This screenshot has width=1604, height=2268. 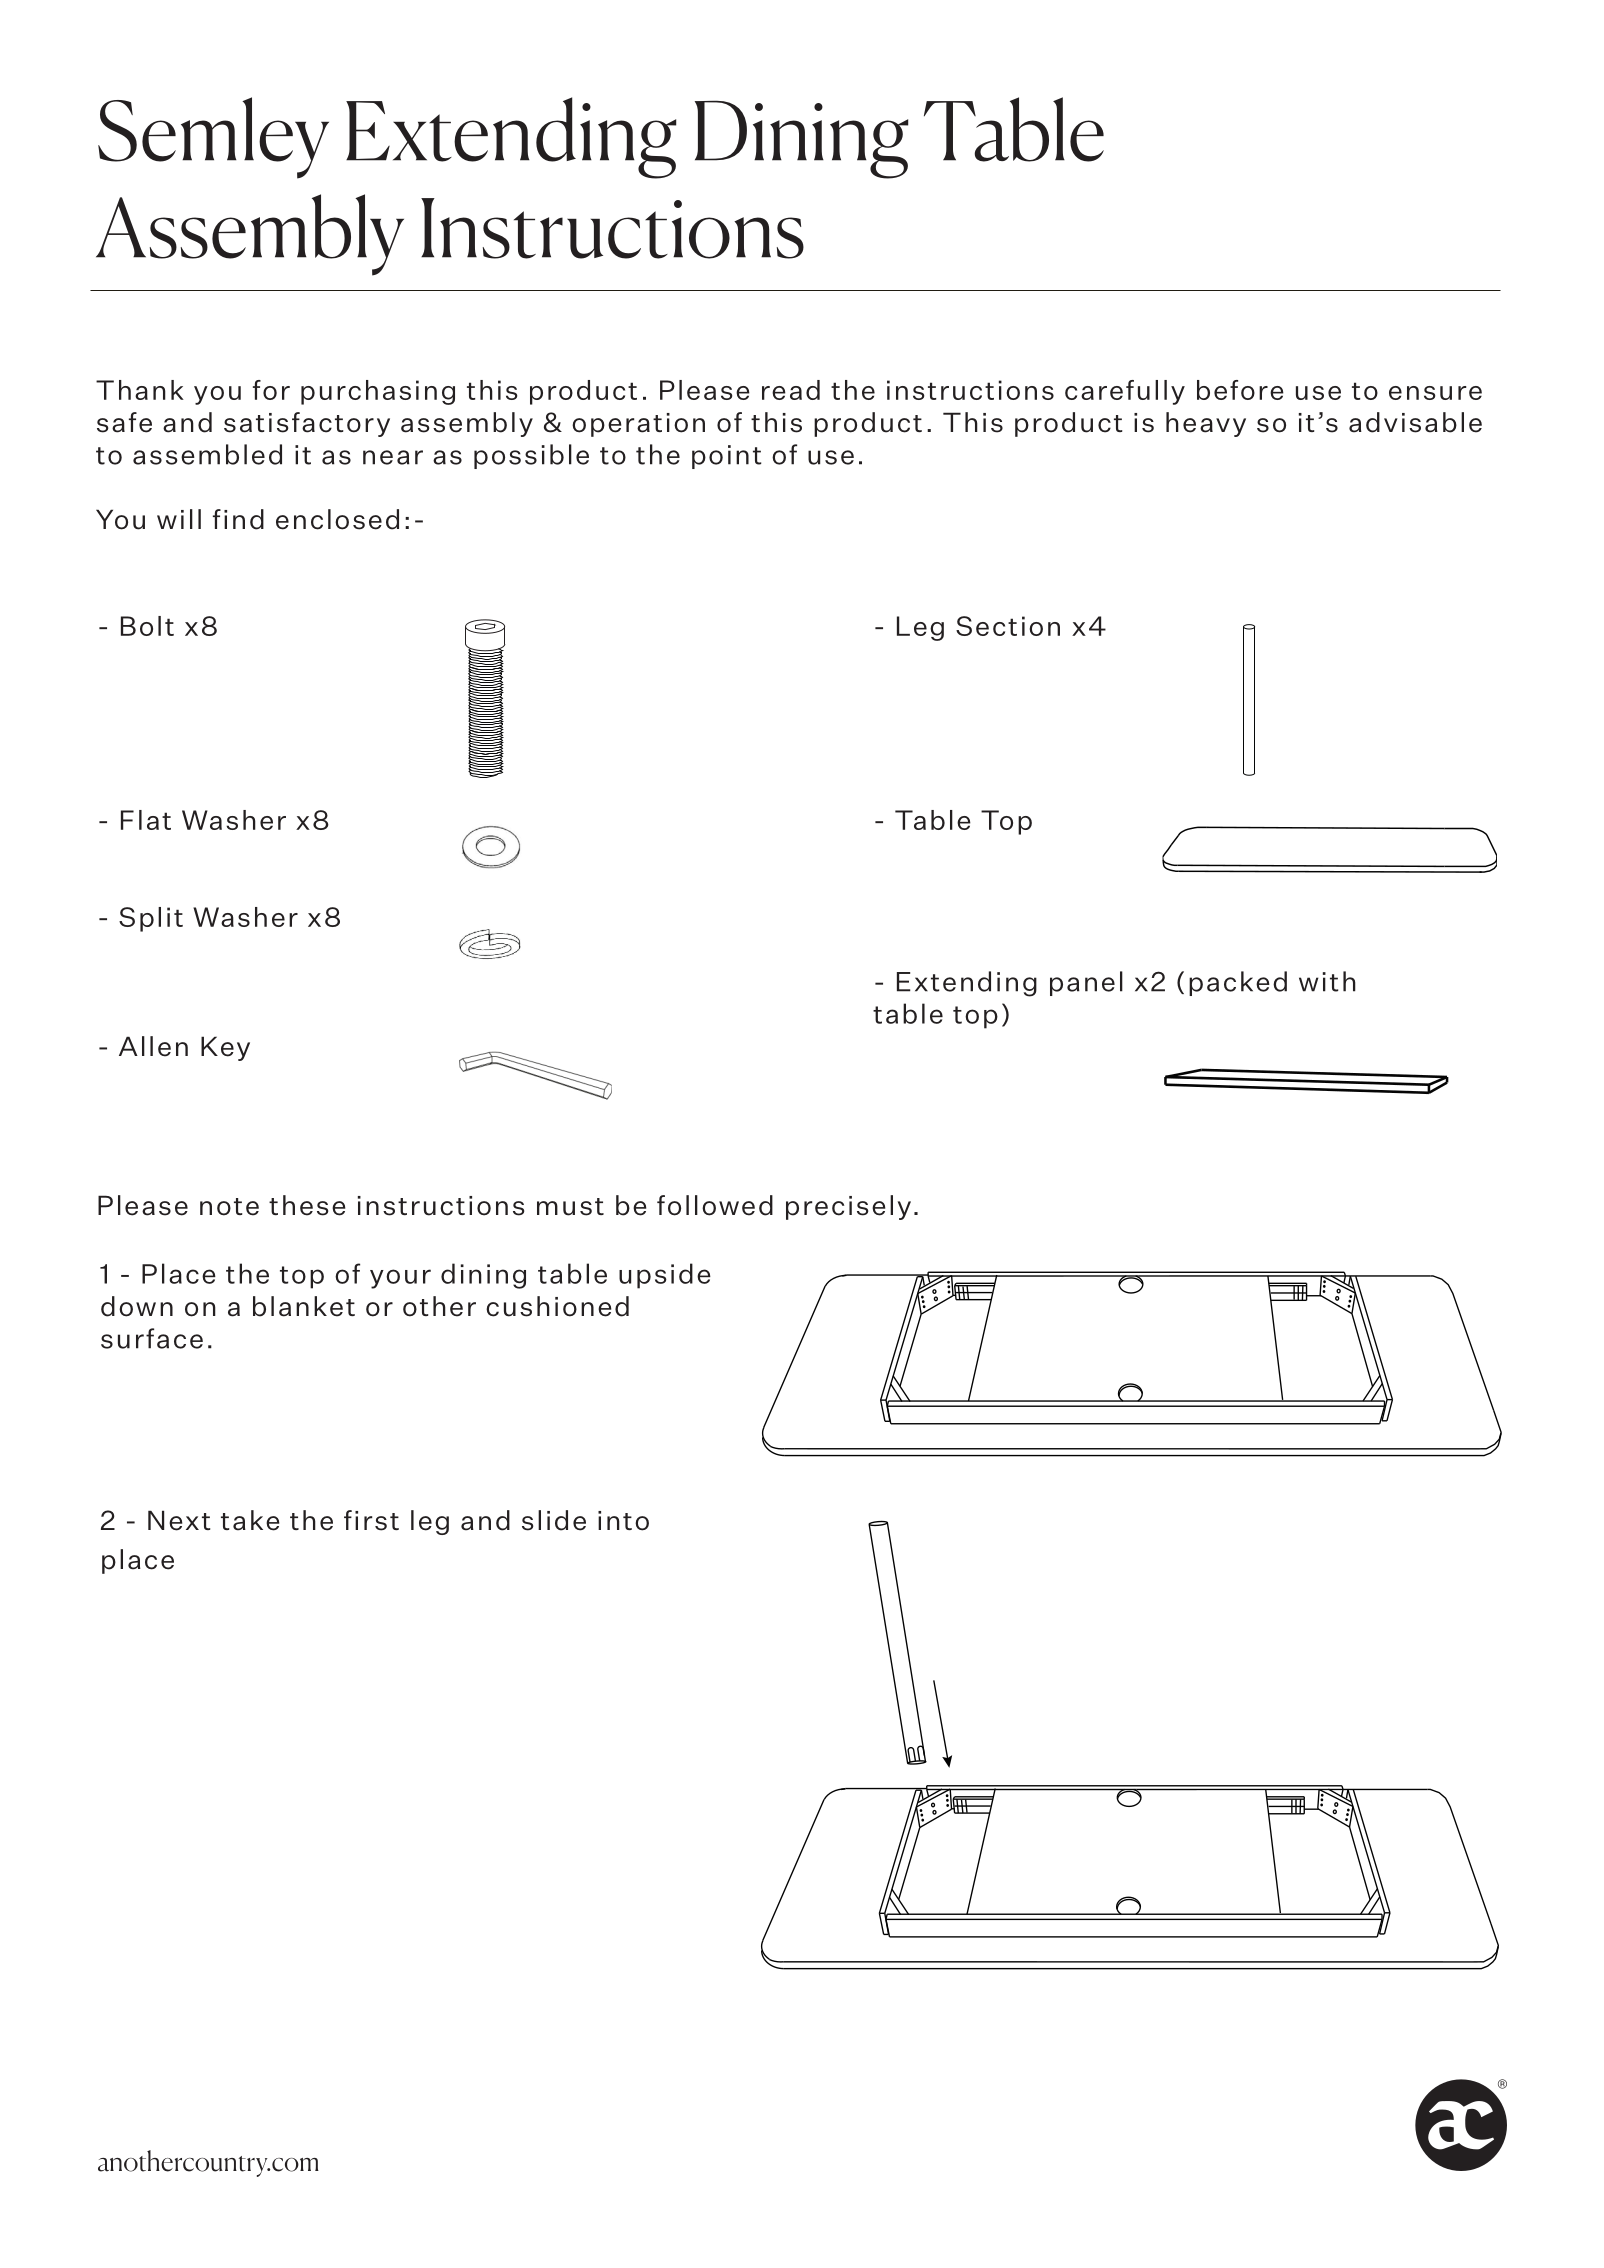 What do you see at coordinates (1086, 983) in the screenshot?
I see `panel` at bounding box center [1086, 983].
